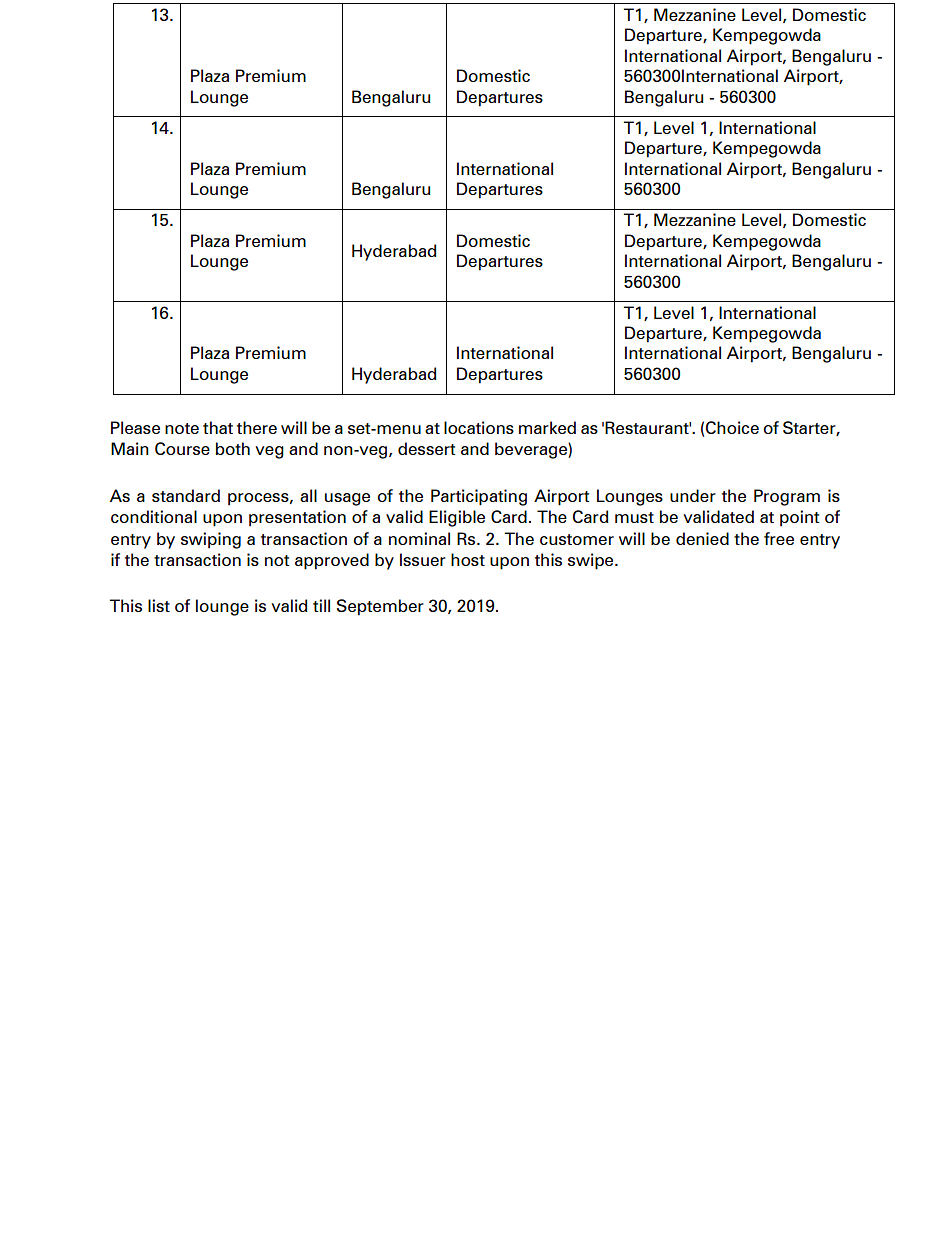 This image has height=1233, width=952. I want to click on approved, so click(332, 561).
